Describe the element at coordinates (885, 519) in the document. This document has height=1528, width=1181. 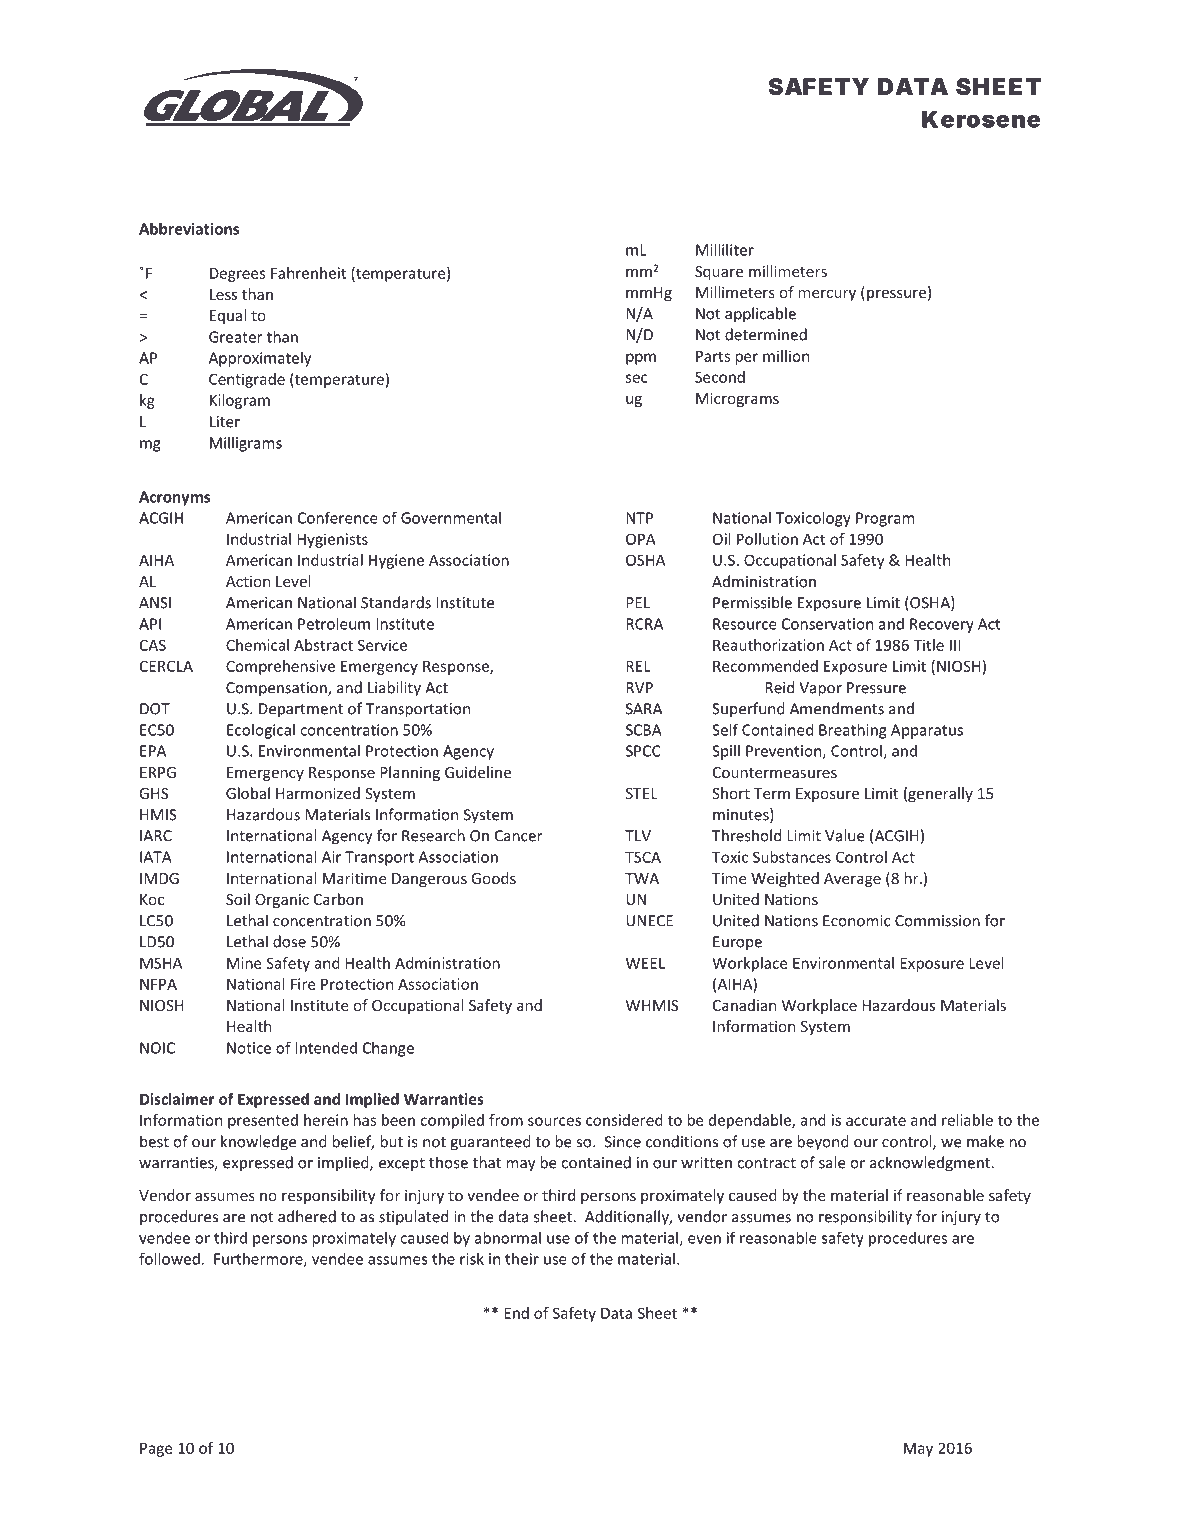
I see `Program` at that location.
